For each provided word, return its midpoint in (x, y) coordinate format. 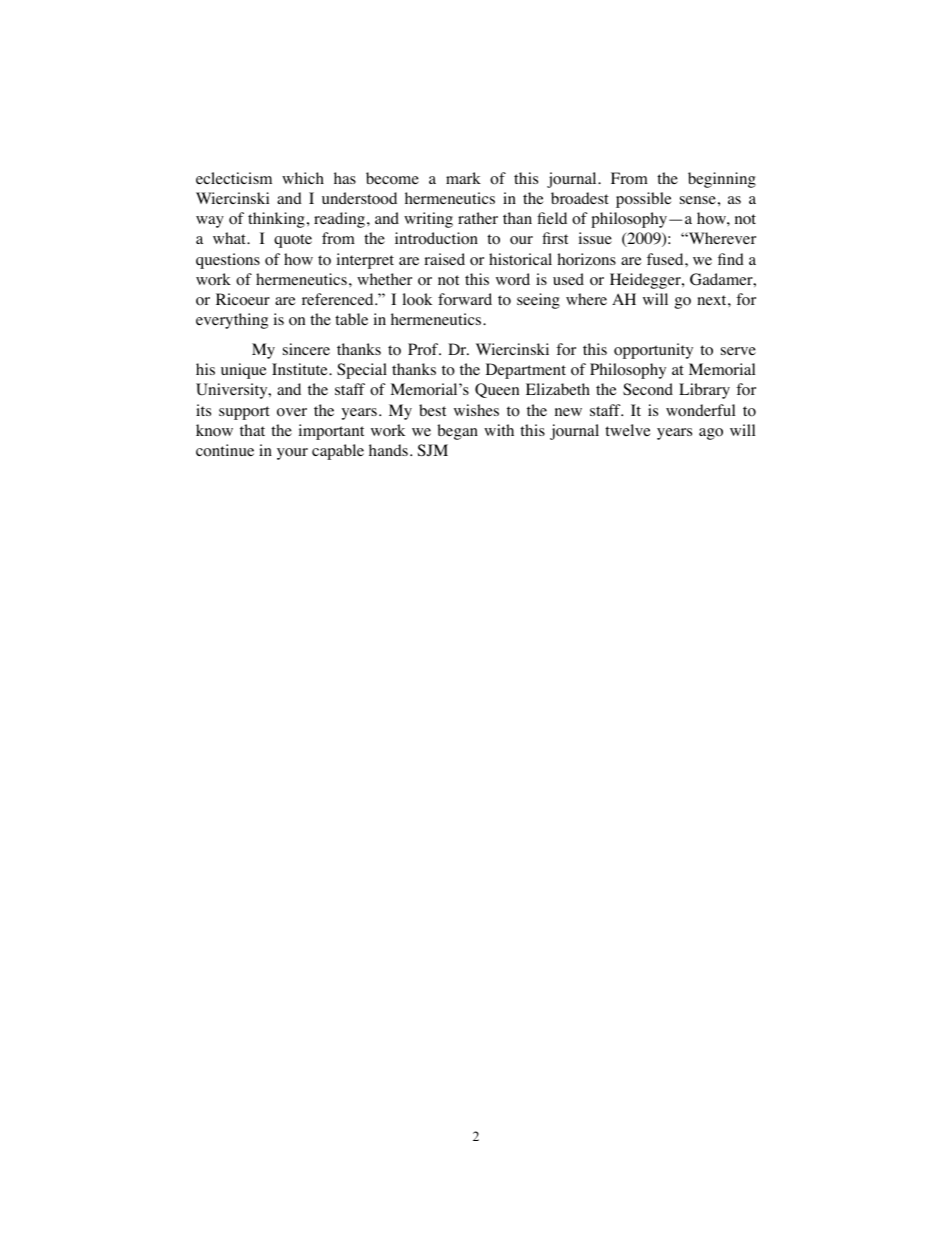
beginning (722, 180)
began (457, 432)
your (292, 454)
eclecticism (234, 178)
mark (463, 178)
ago (711, 434)
